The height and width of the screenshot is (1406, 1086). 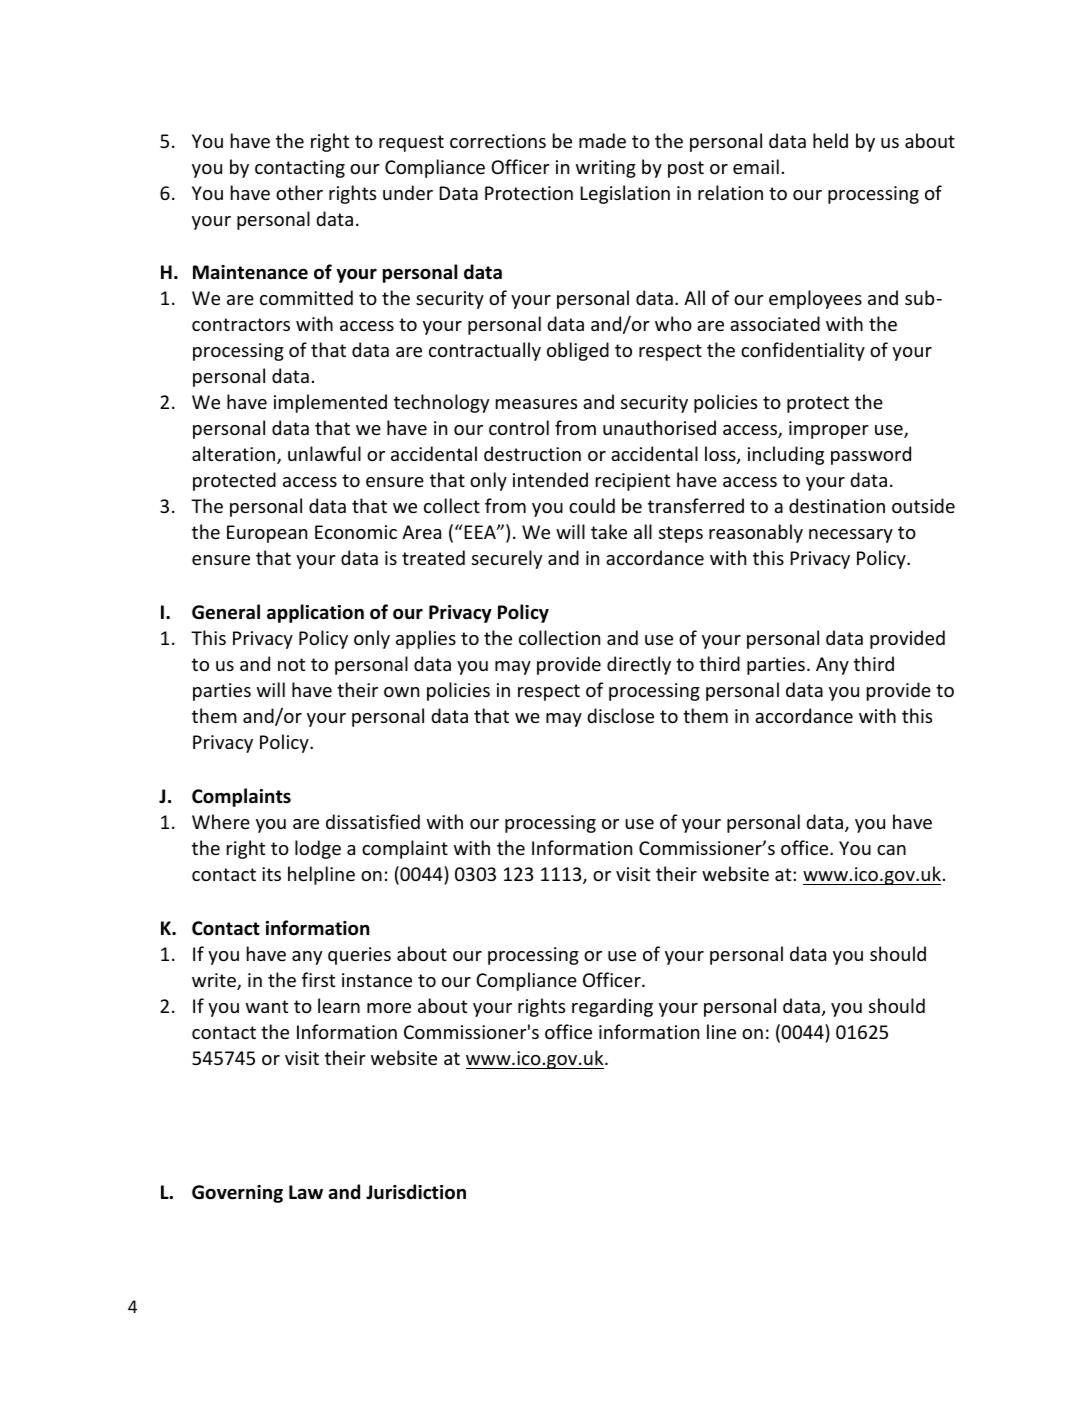 I want to click on implemented, so click(x=330, y=403).
